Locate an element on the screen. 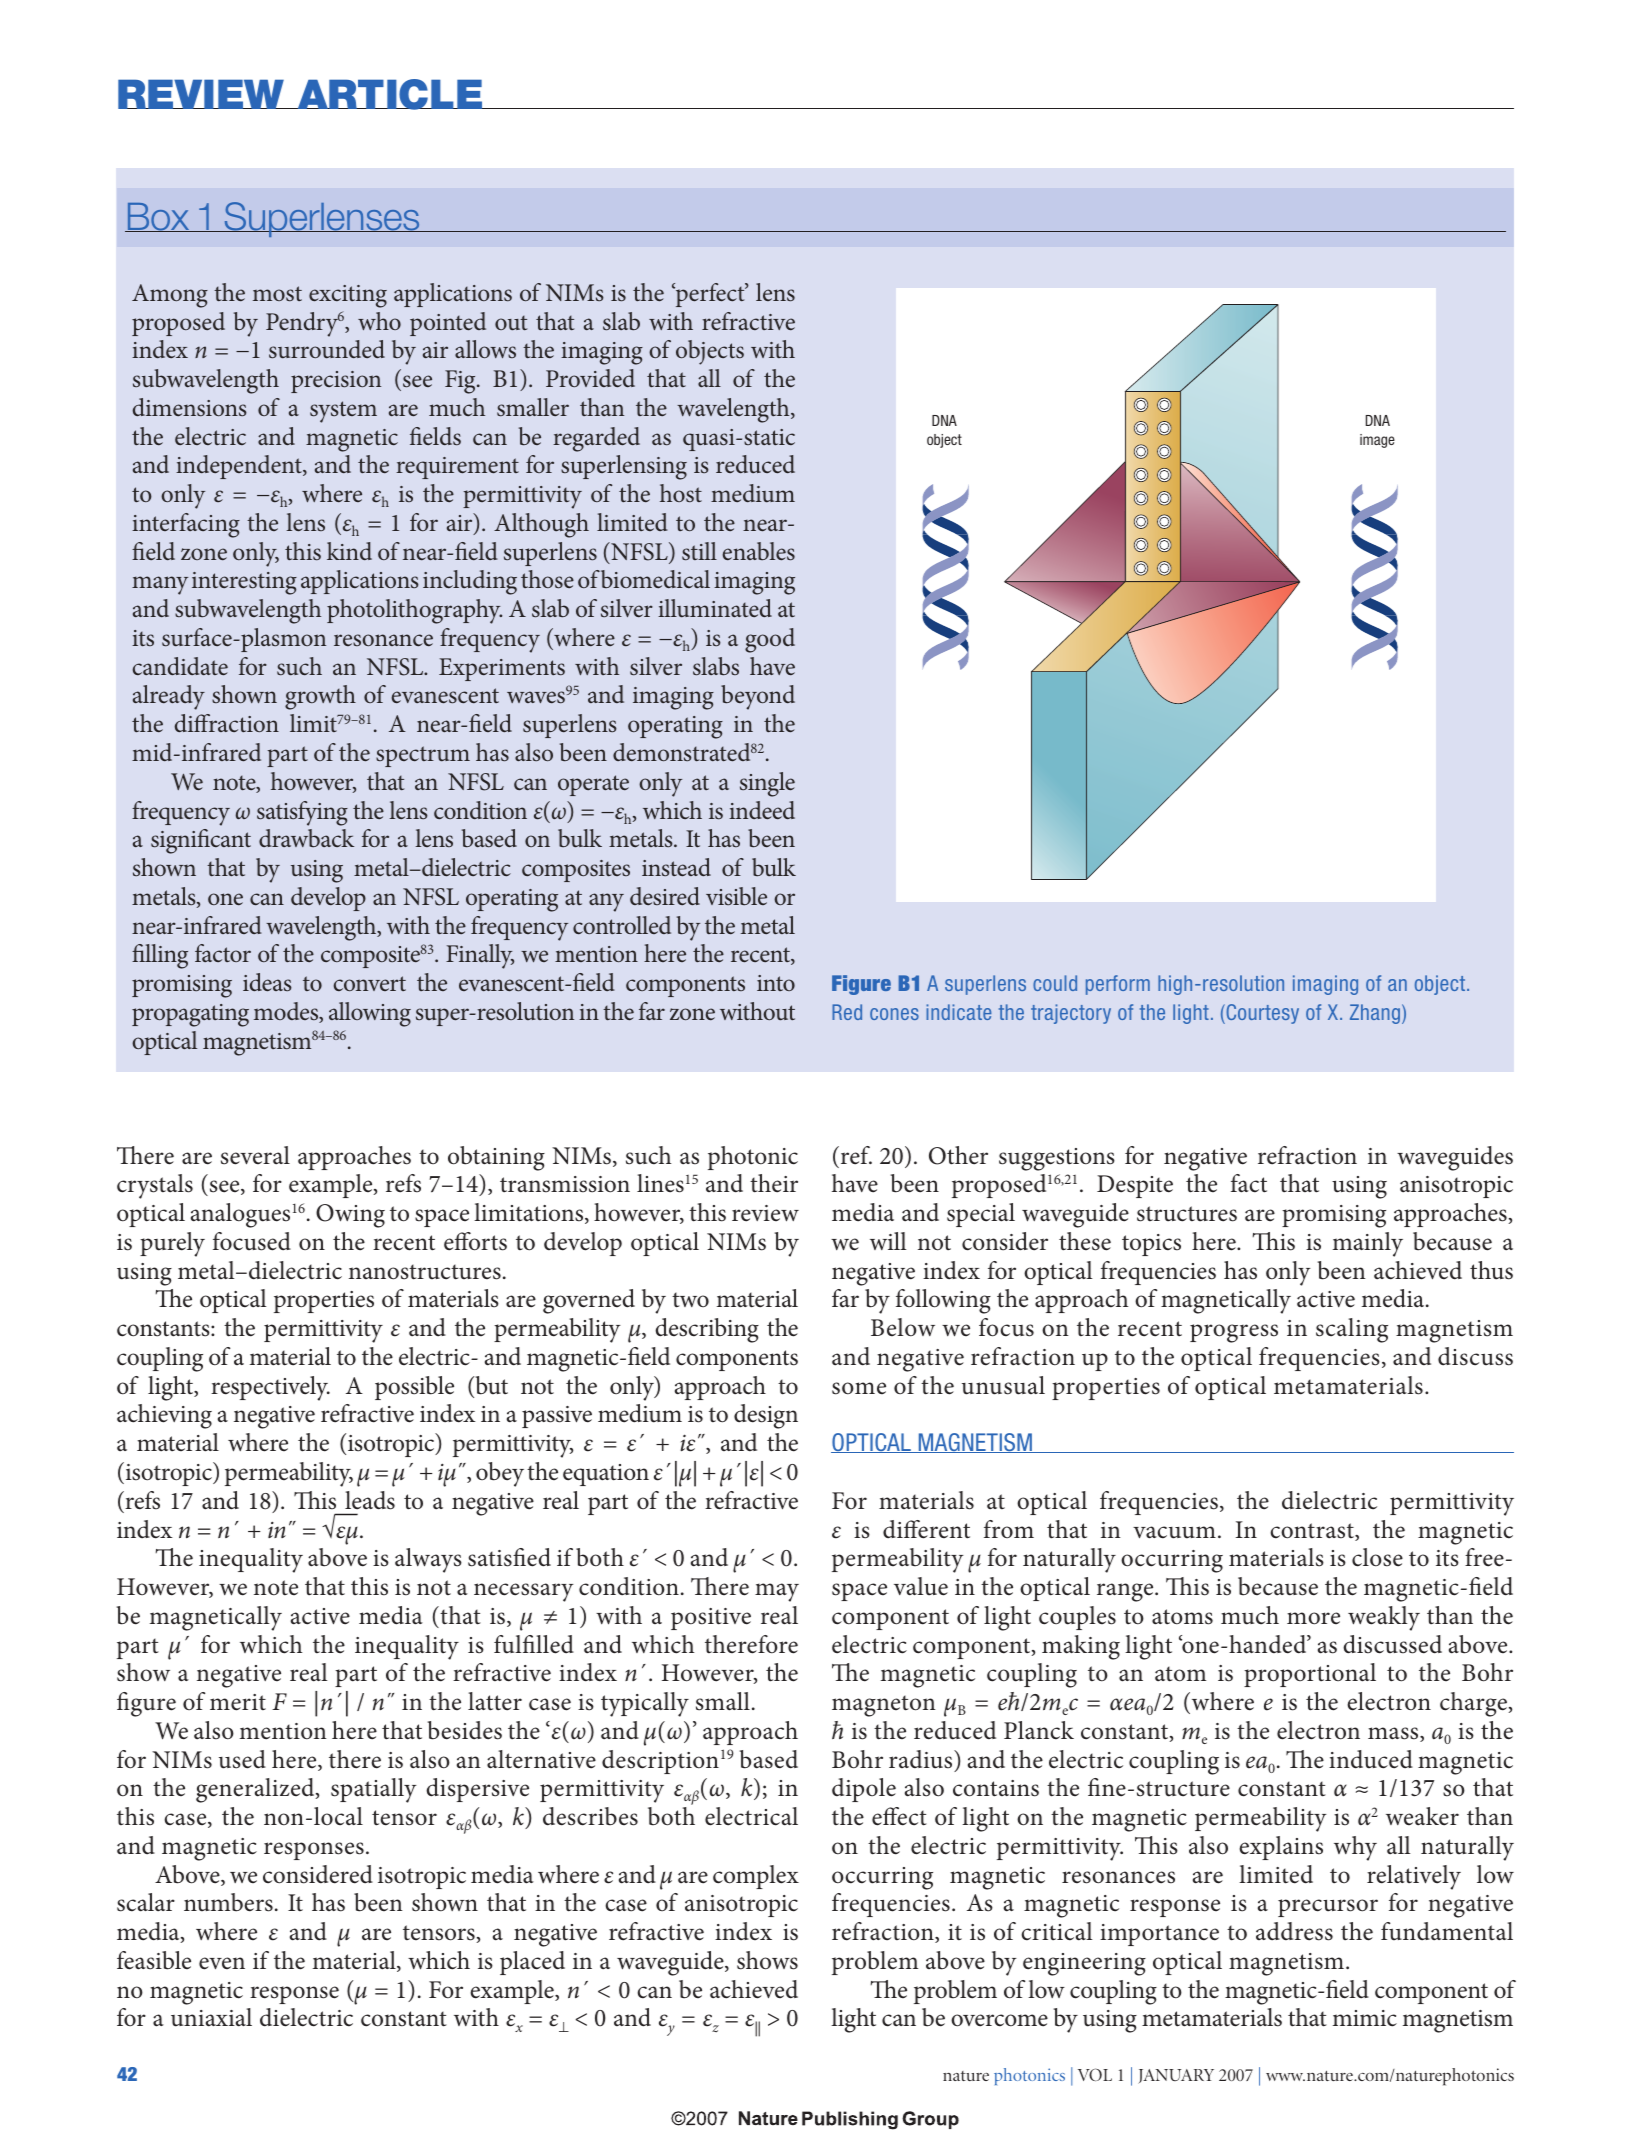 The image size is (1630, 2143). overcome is located at coordinates (999, 2020).
